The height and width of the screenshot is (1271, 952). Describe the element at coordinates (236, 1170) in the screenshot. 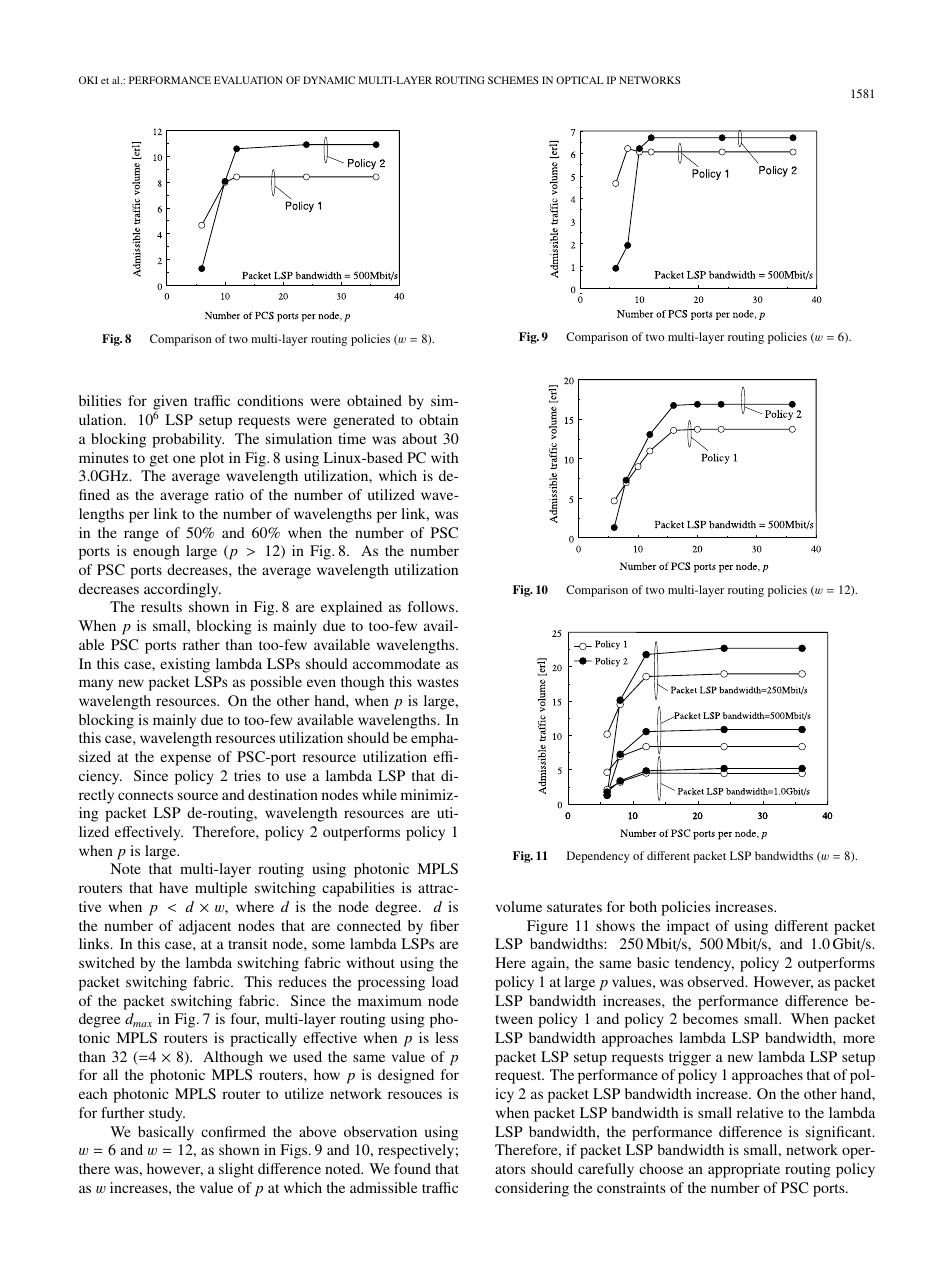

I see `slight` at that location.
